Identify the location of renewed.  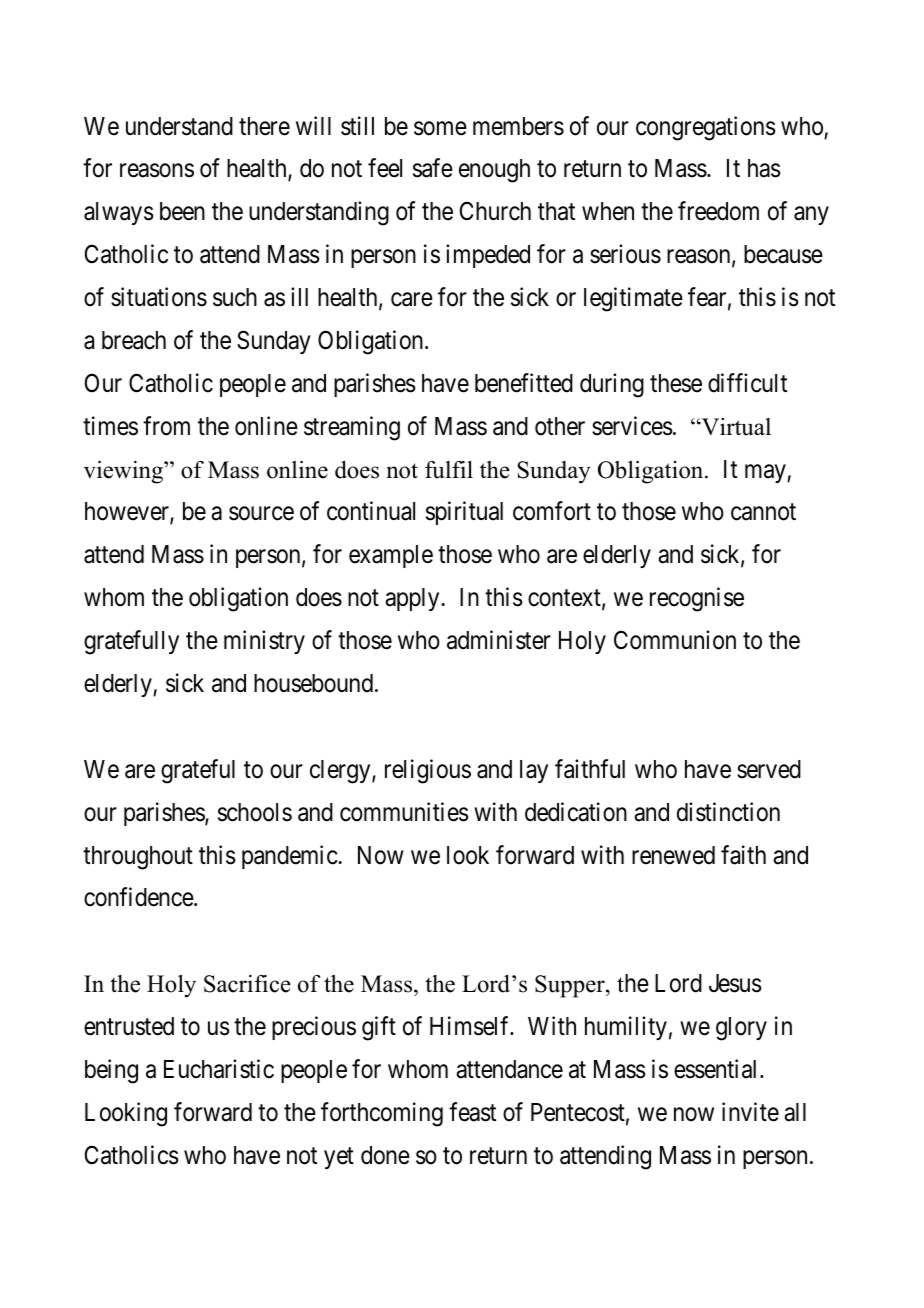
(673, 855).
